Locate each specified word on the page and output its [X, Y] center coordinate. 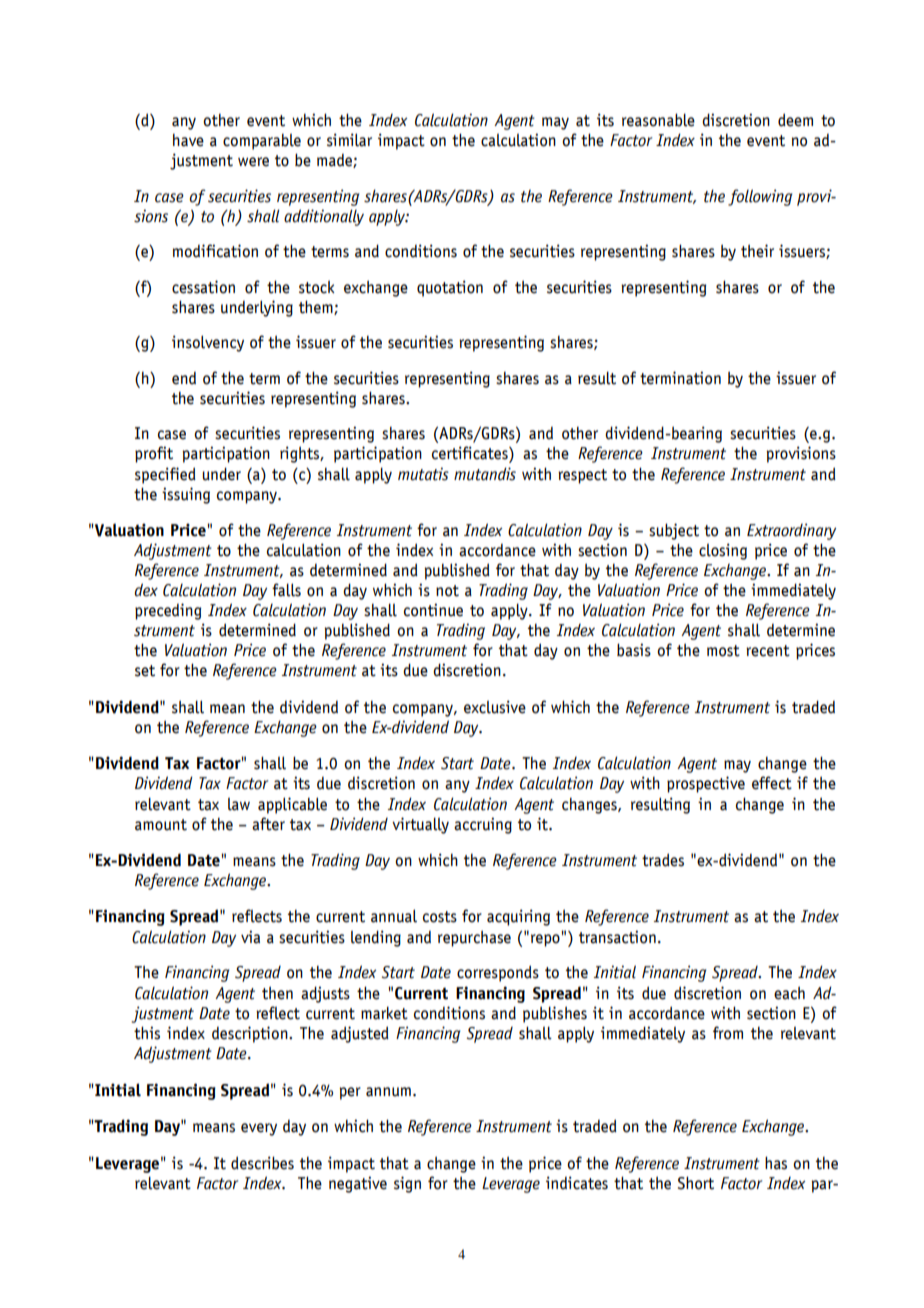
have [188, 140]
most [723, 651]
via [250, 937]
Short [696, 1183]
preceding [168, 611]
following [760, 197]
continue [433, 610]
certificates [471, 454]
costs [440, 917]
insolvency [208, 343]
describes [262, 1163]
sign [407, 1184]
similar [349, 140]
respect [582, 476]
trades [663, 860]
